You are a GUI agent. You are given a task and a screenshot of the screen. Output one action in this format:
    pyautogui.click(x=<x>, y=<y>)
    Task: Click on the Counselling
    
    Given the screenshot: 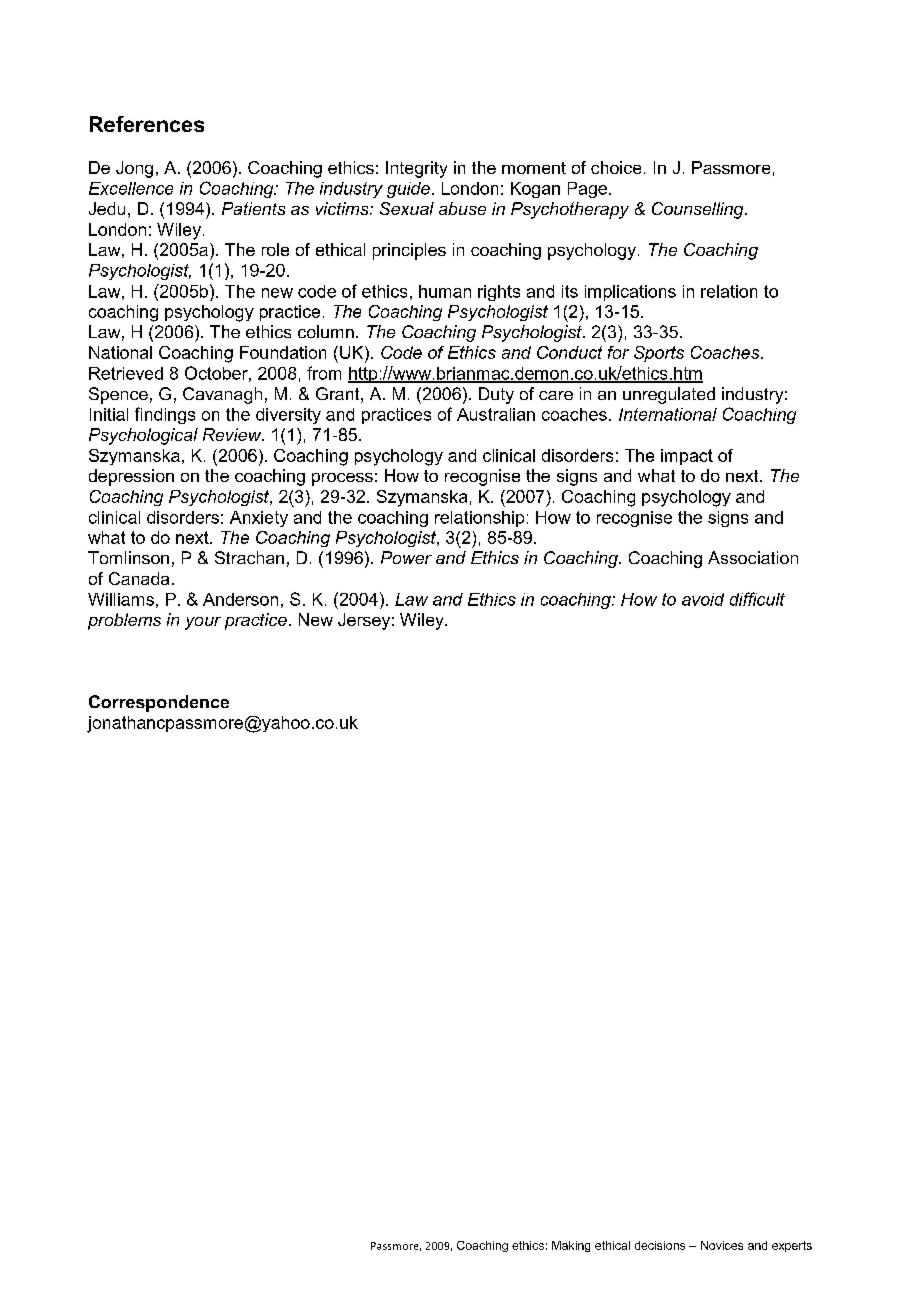 What is the action you would take?
    pyautogui.click(x=699, y=210)
